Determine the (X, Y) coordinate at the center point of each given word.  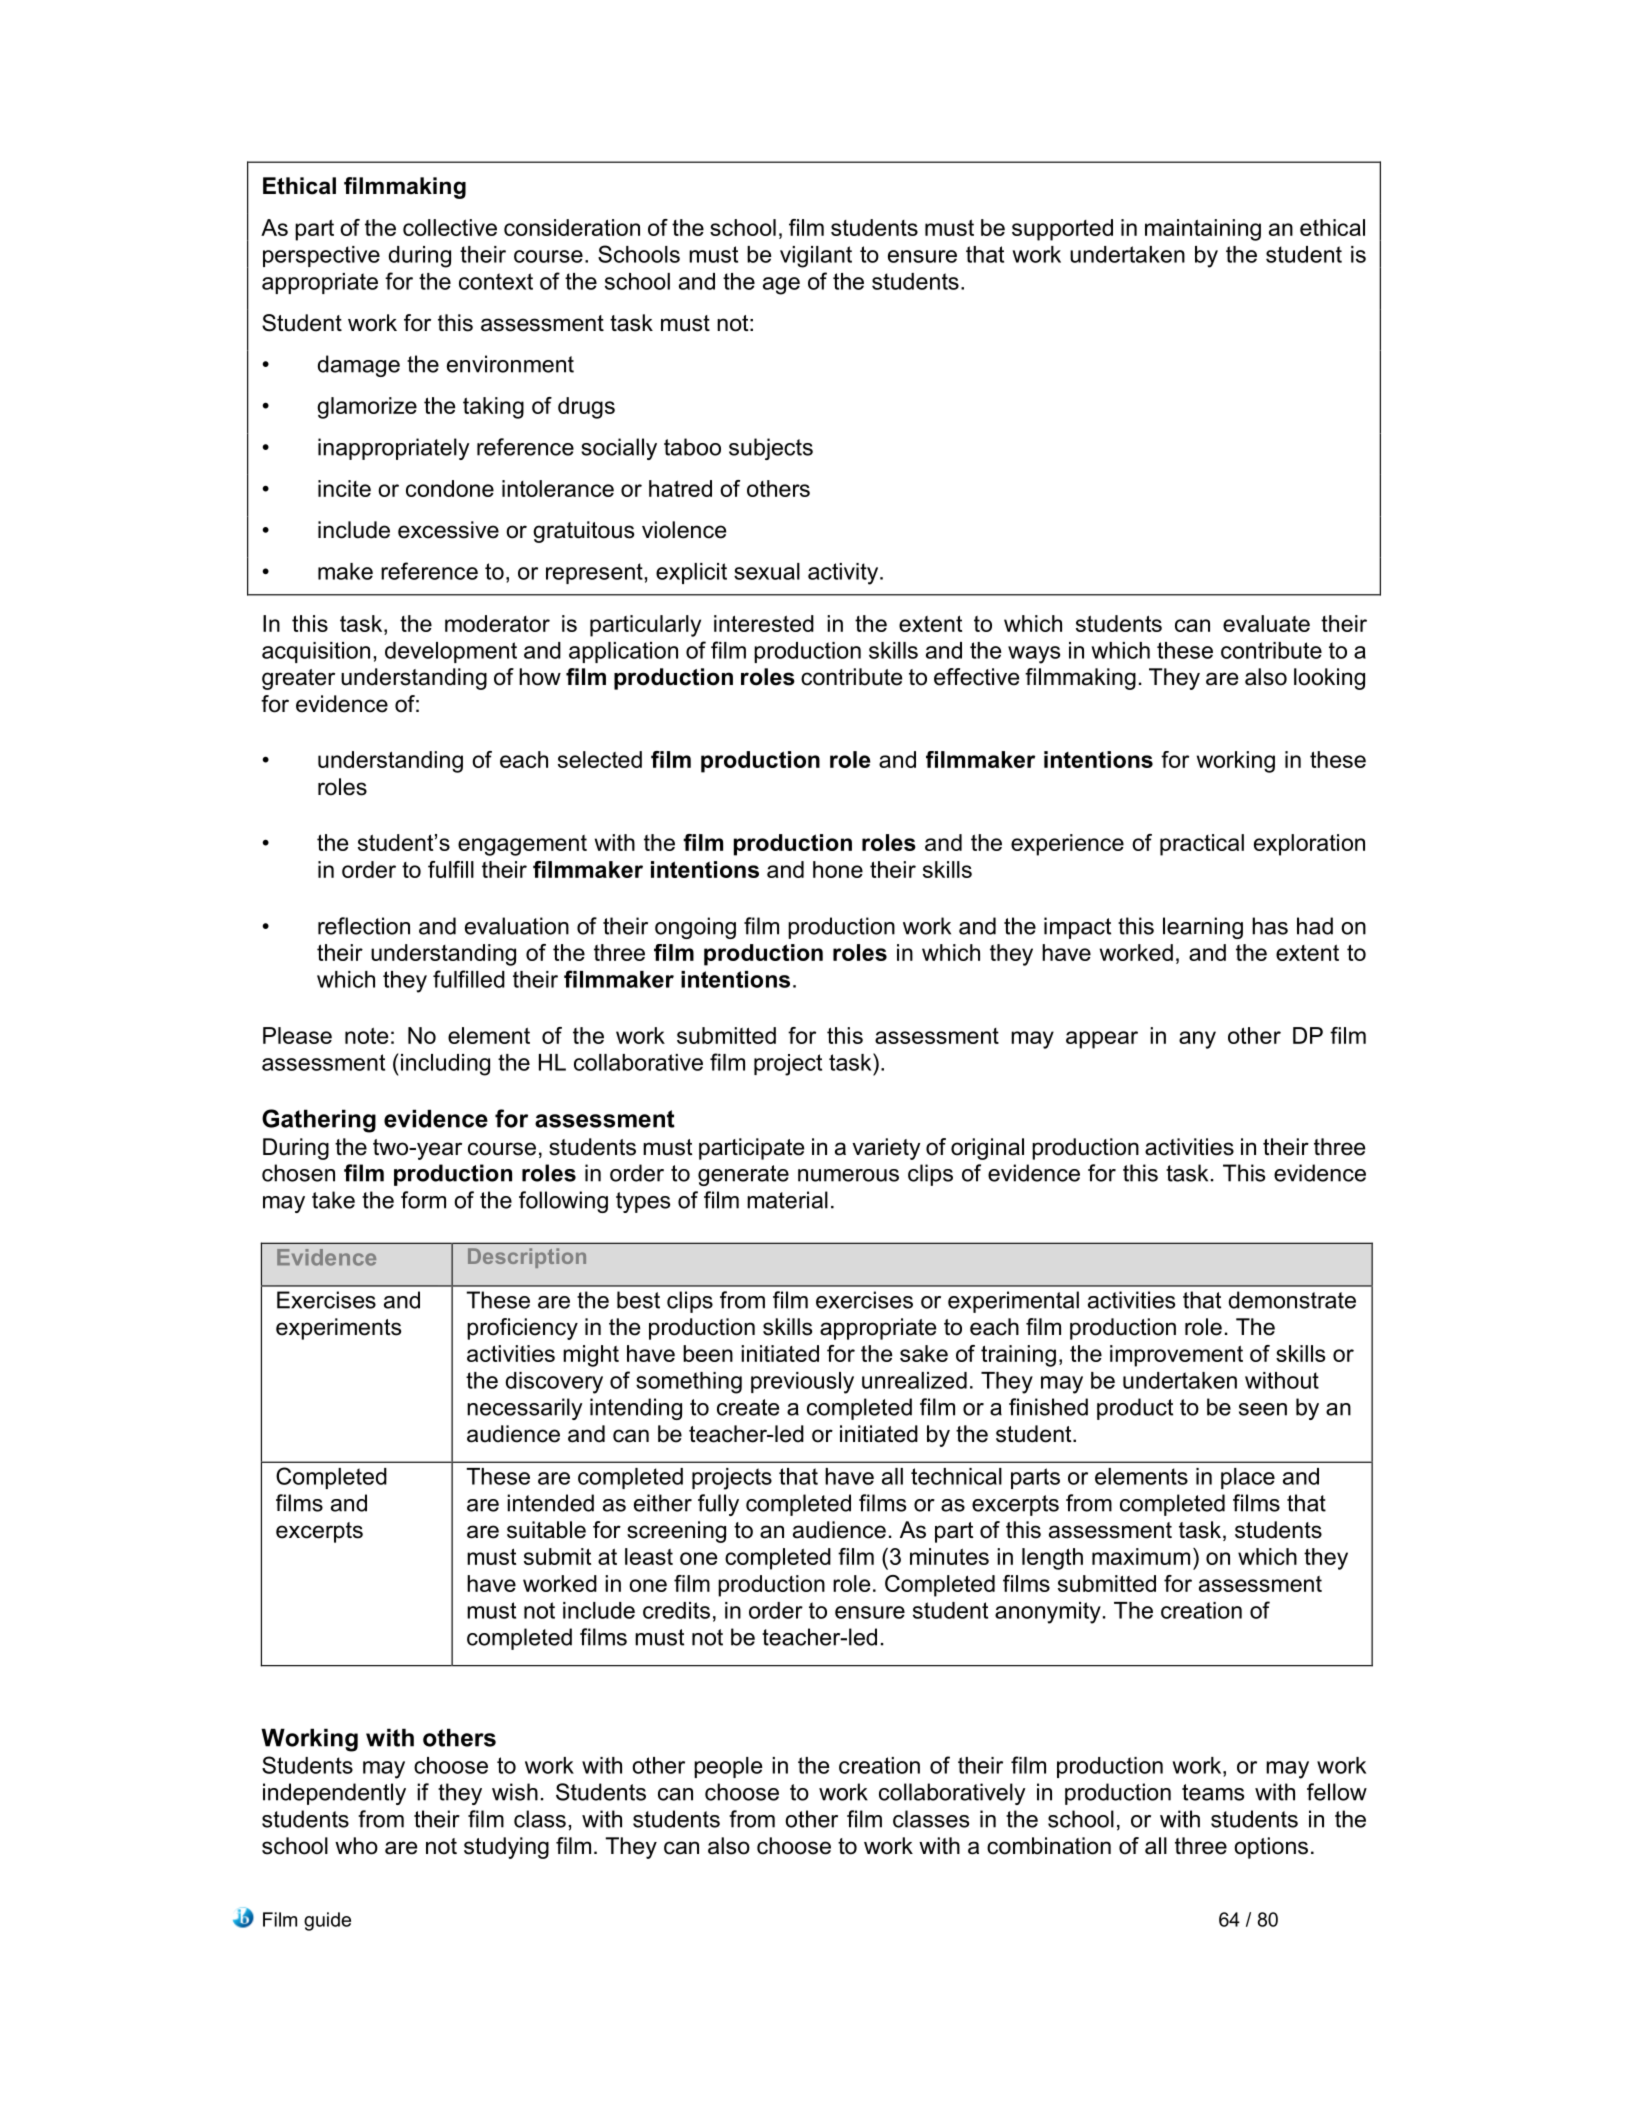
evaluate (1266, 623)
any (1197, 1040)
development (451, 652)
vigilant (816, 257)
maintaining (1203, 230)
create (748, 1407)
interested (764, 623)
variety (886, 1149)
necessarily (525, 1409)
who (356, 1846)
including (445, 1065)
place (1248, 1478)
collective (450, 227)
